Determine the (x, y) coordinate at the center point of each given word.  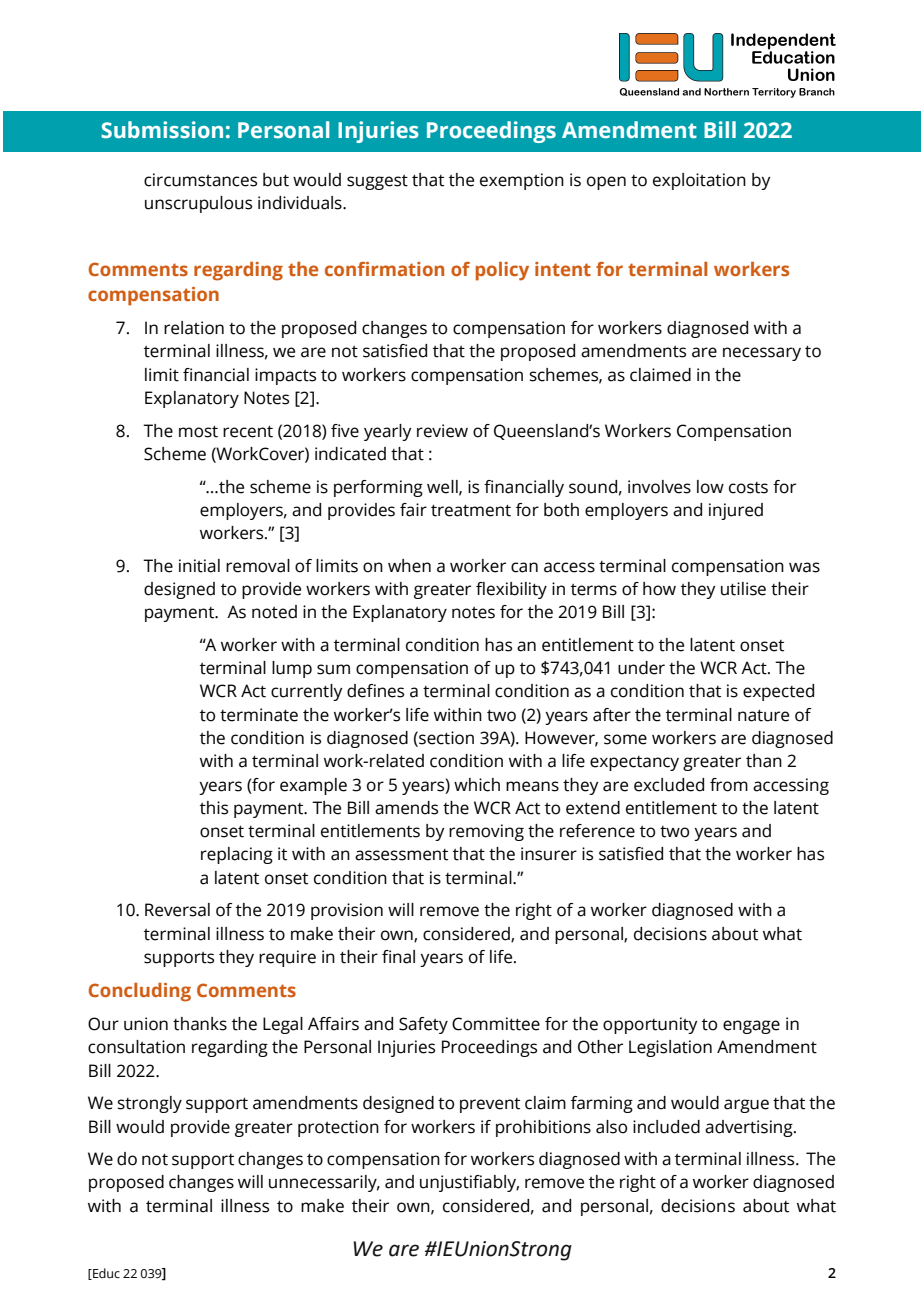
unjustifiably (469, 1183)
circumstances (200, 180)
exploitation (699, 181)
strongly (150, 1104)
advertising (750, 1128)
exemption (522, 181)
